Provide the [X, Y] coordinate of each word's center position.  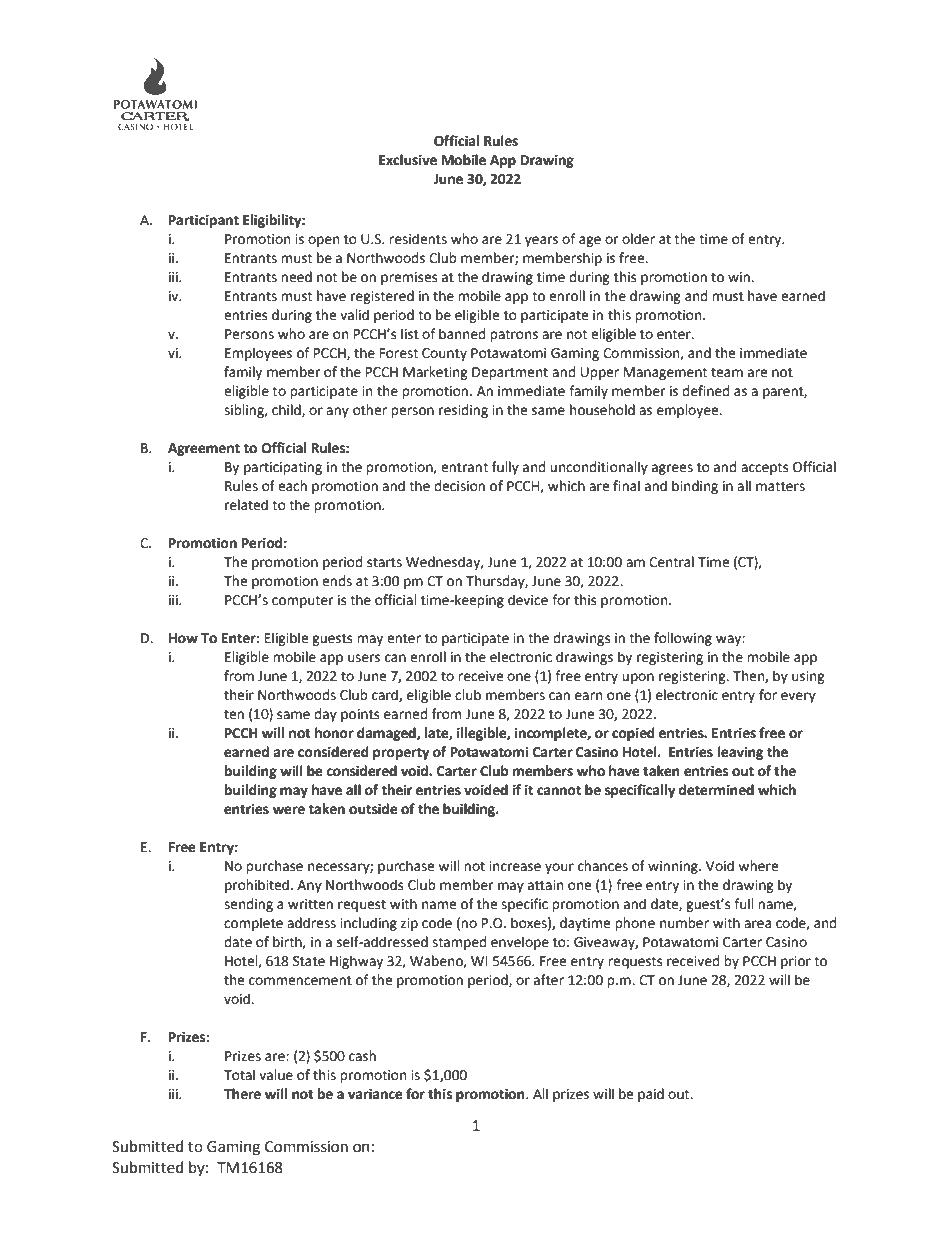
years [541, 241]
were [289, 810]
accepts [764, 468]
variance [375, 1094]
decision [459, 486]
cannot [559, 790]
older [638, 239]
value [276, 1075]
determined [716, 790]
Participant [204, 221]
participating [283, 468]
